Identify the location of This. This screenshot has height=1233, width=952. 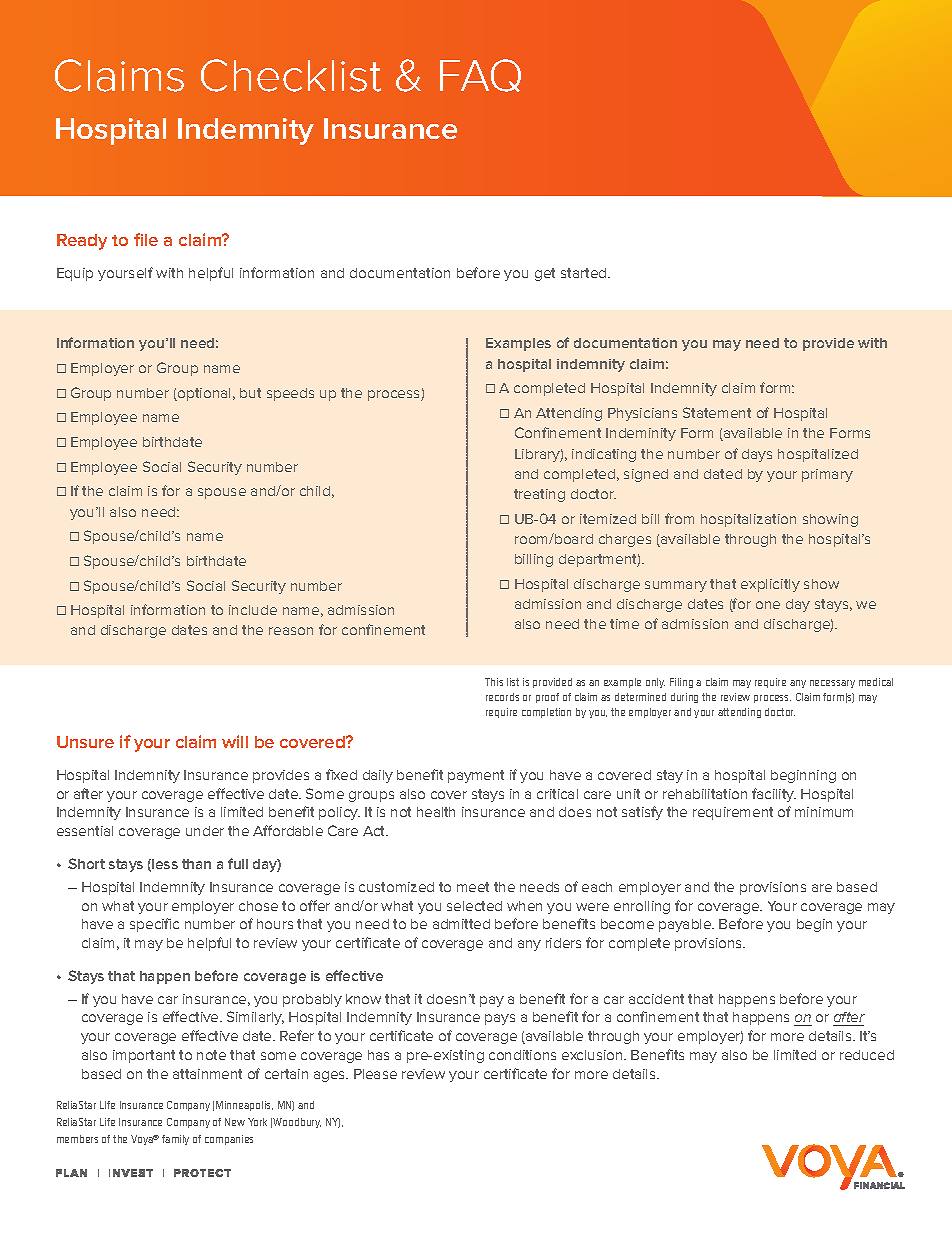
(494, 682).
